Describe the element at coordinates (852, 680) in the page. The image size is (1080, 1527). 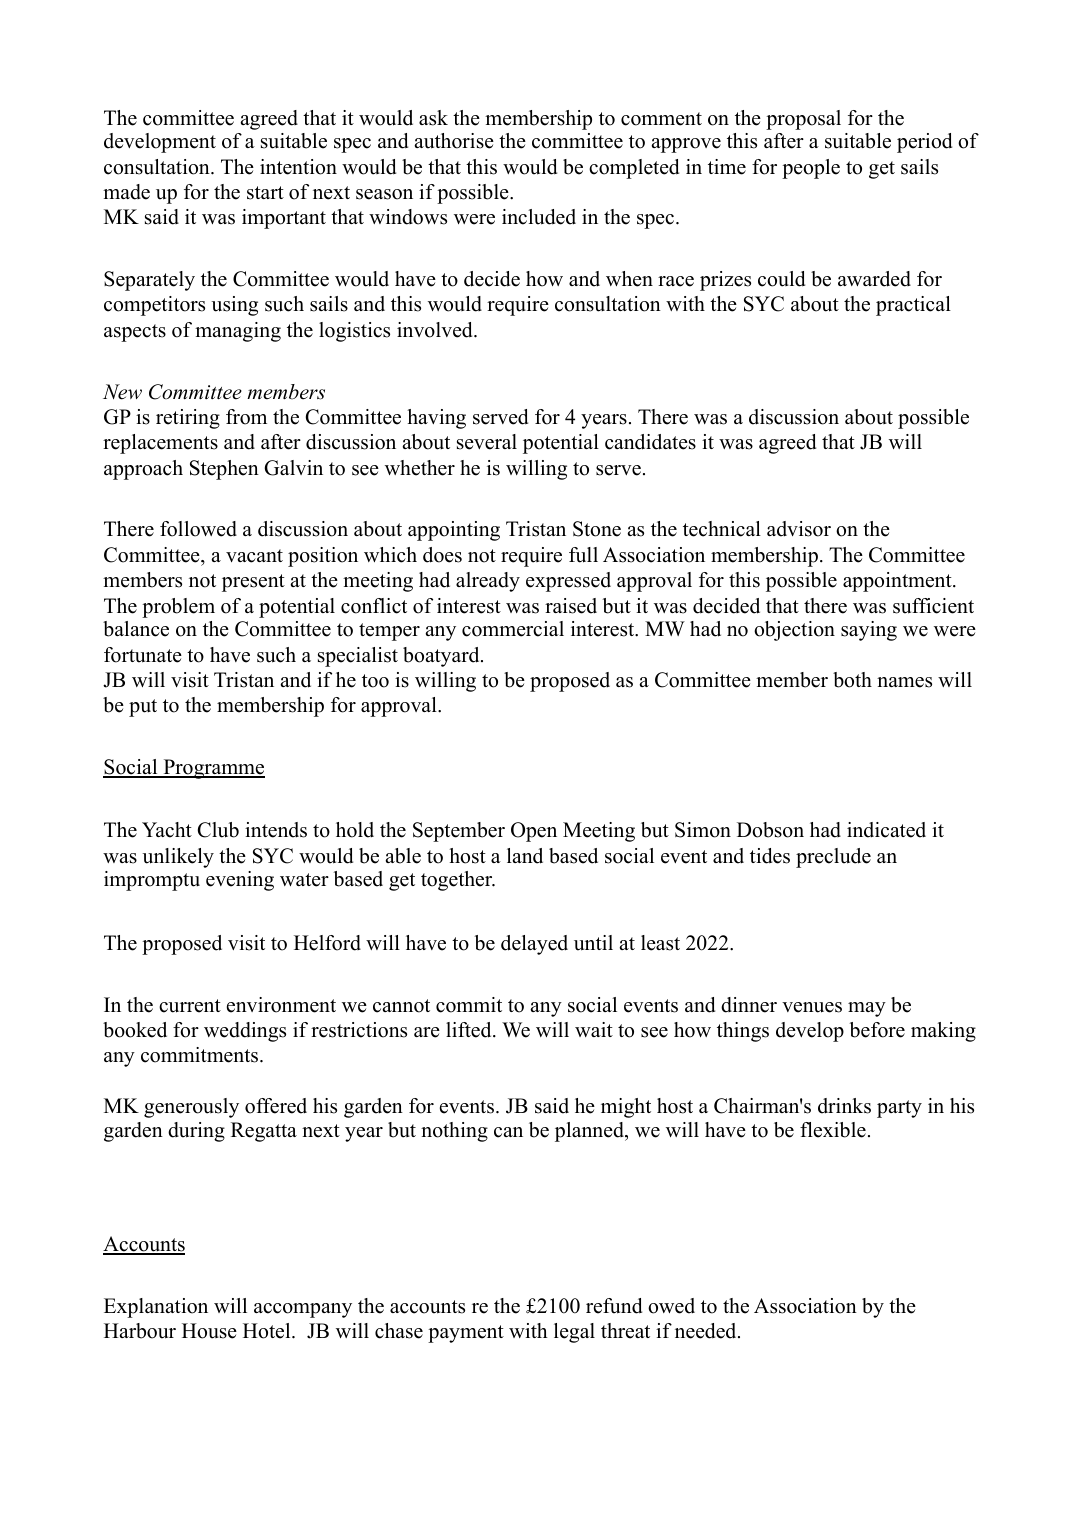
I see `both` at that location.
